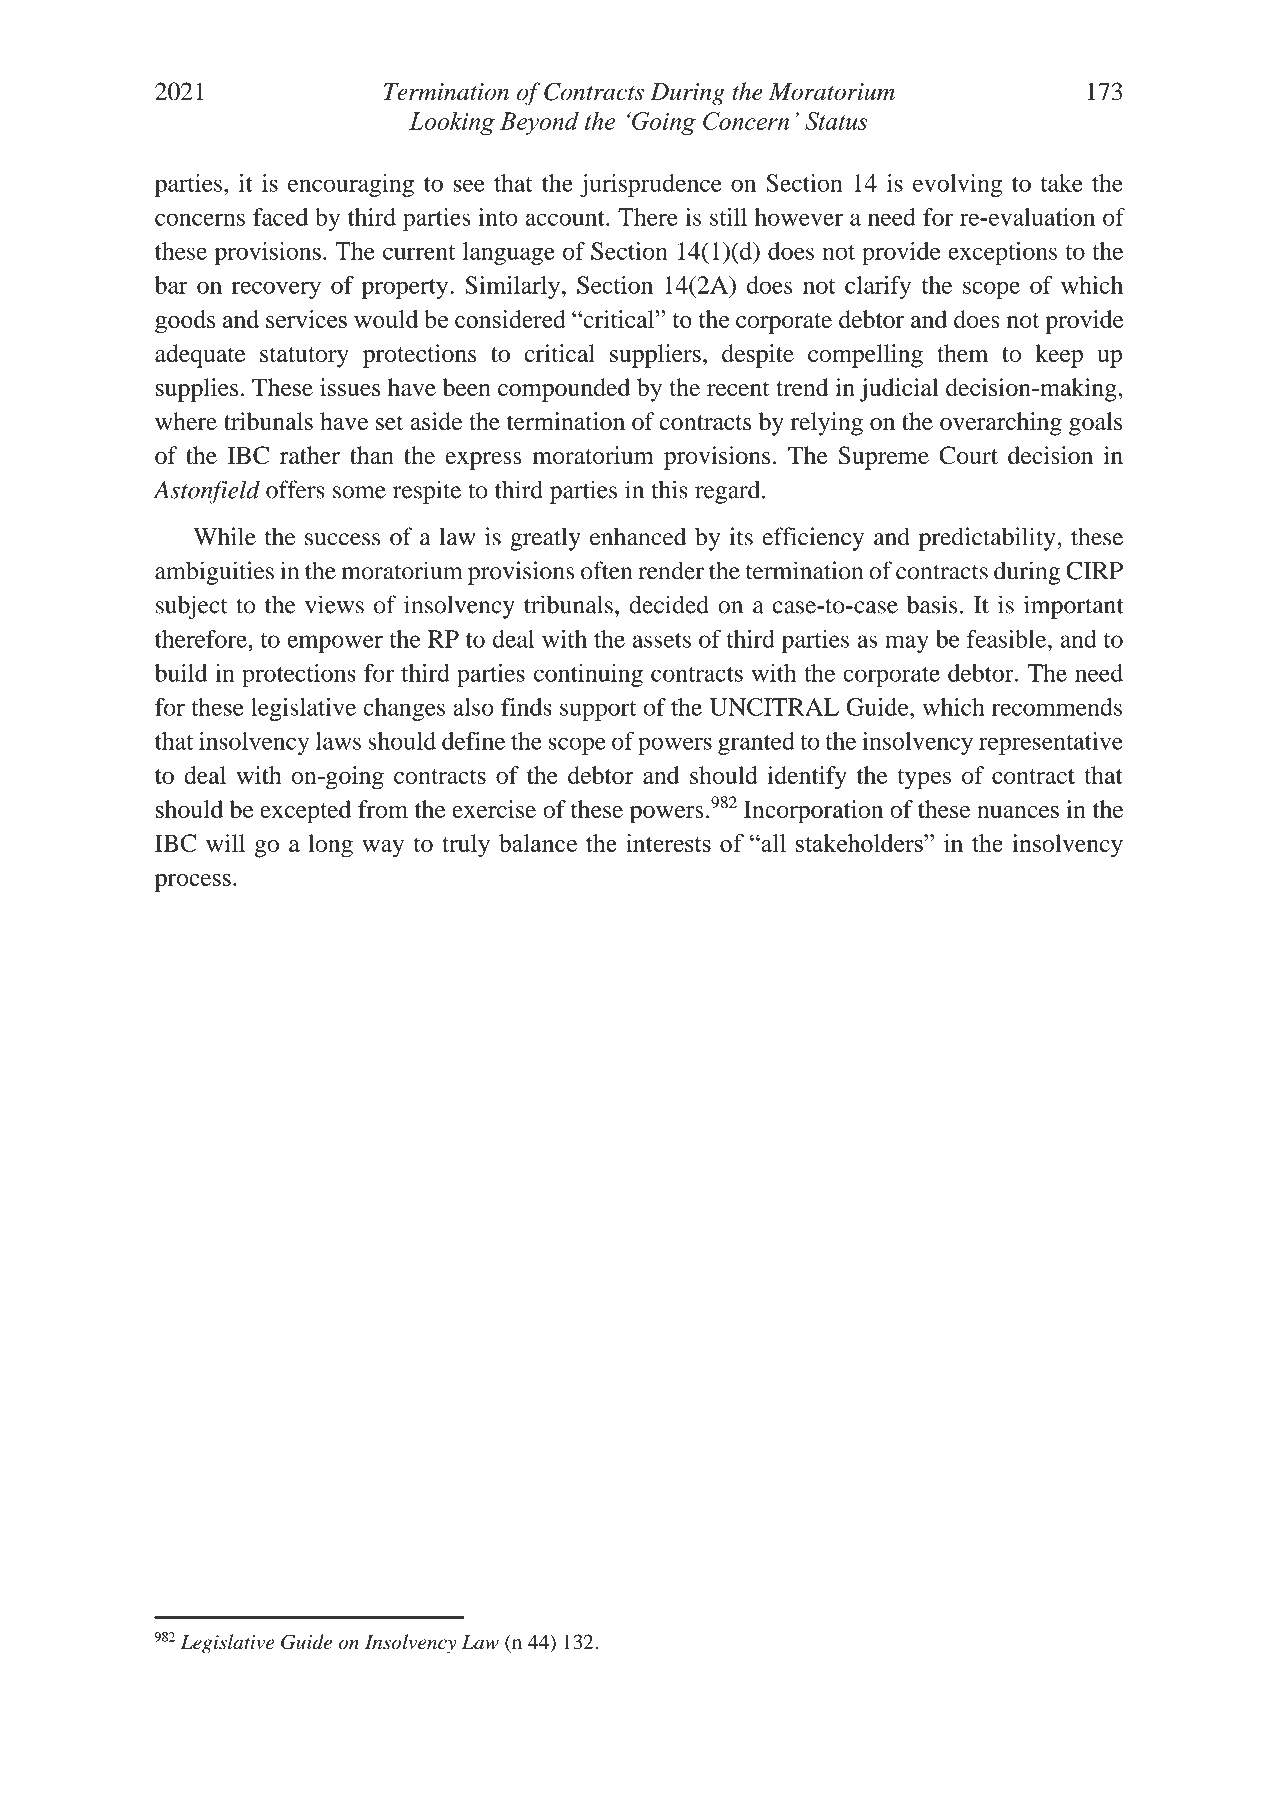  Describe the element at coordinates (564, 390) in the screenshot. I see `compounded` at that location.
